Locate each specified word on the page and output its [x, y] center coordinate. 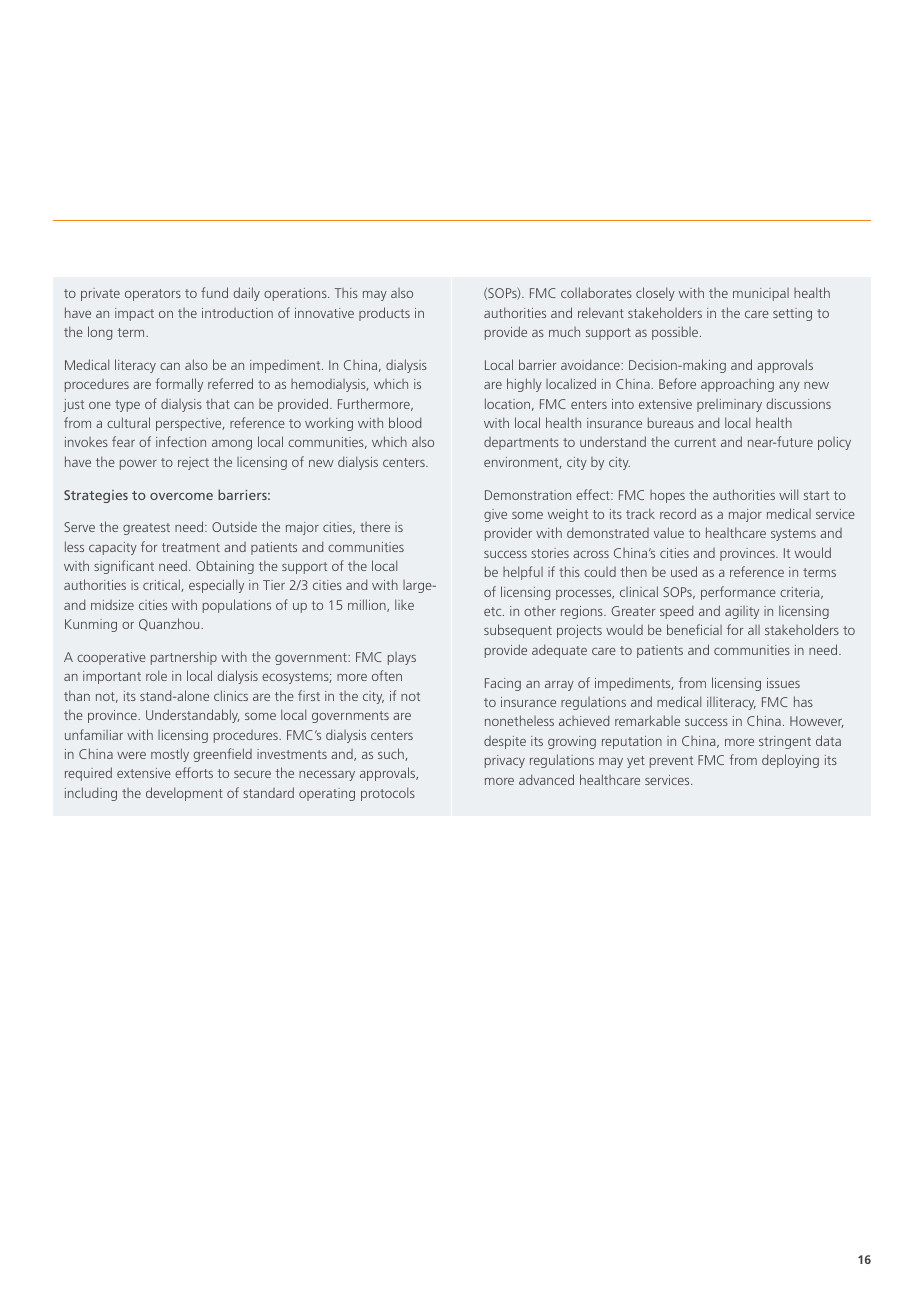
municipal [761, 294]
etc [494, 611]
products [384, 314]
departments [521, 443]
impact [134, 314]
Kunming [91, 625]
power [138, 465]
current [695, 442]
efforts [194, 772]
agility [742, 612]
